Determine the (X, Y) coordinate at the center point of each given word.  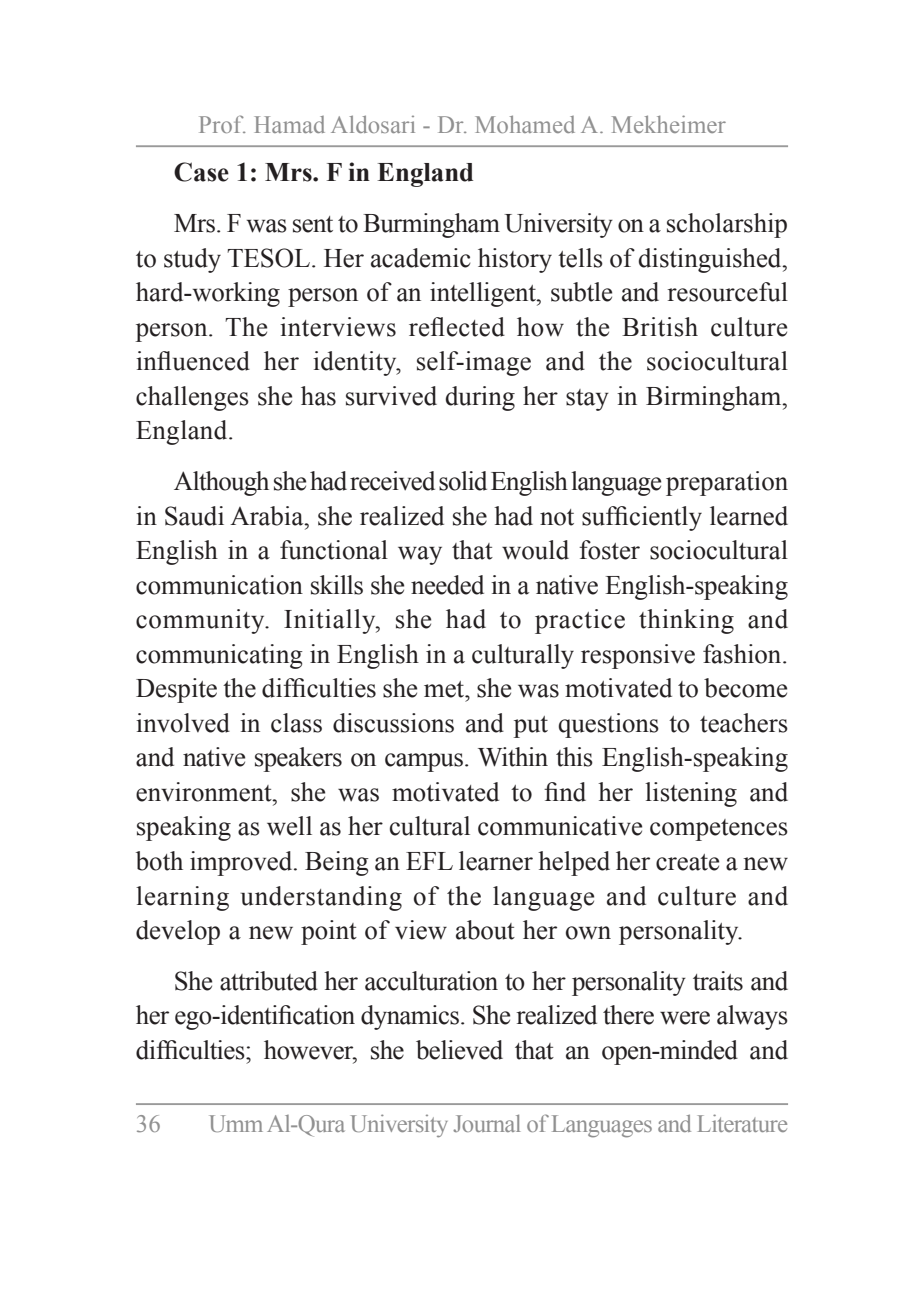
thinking (686, 621)
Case (201, 172)
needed (447, 585)
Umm (236, 1123)
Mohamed (525, 124)
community (201, 621)
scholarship (727, 225)
